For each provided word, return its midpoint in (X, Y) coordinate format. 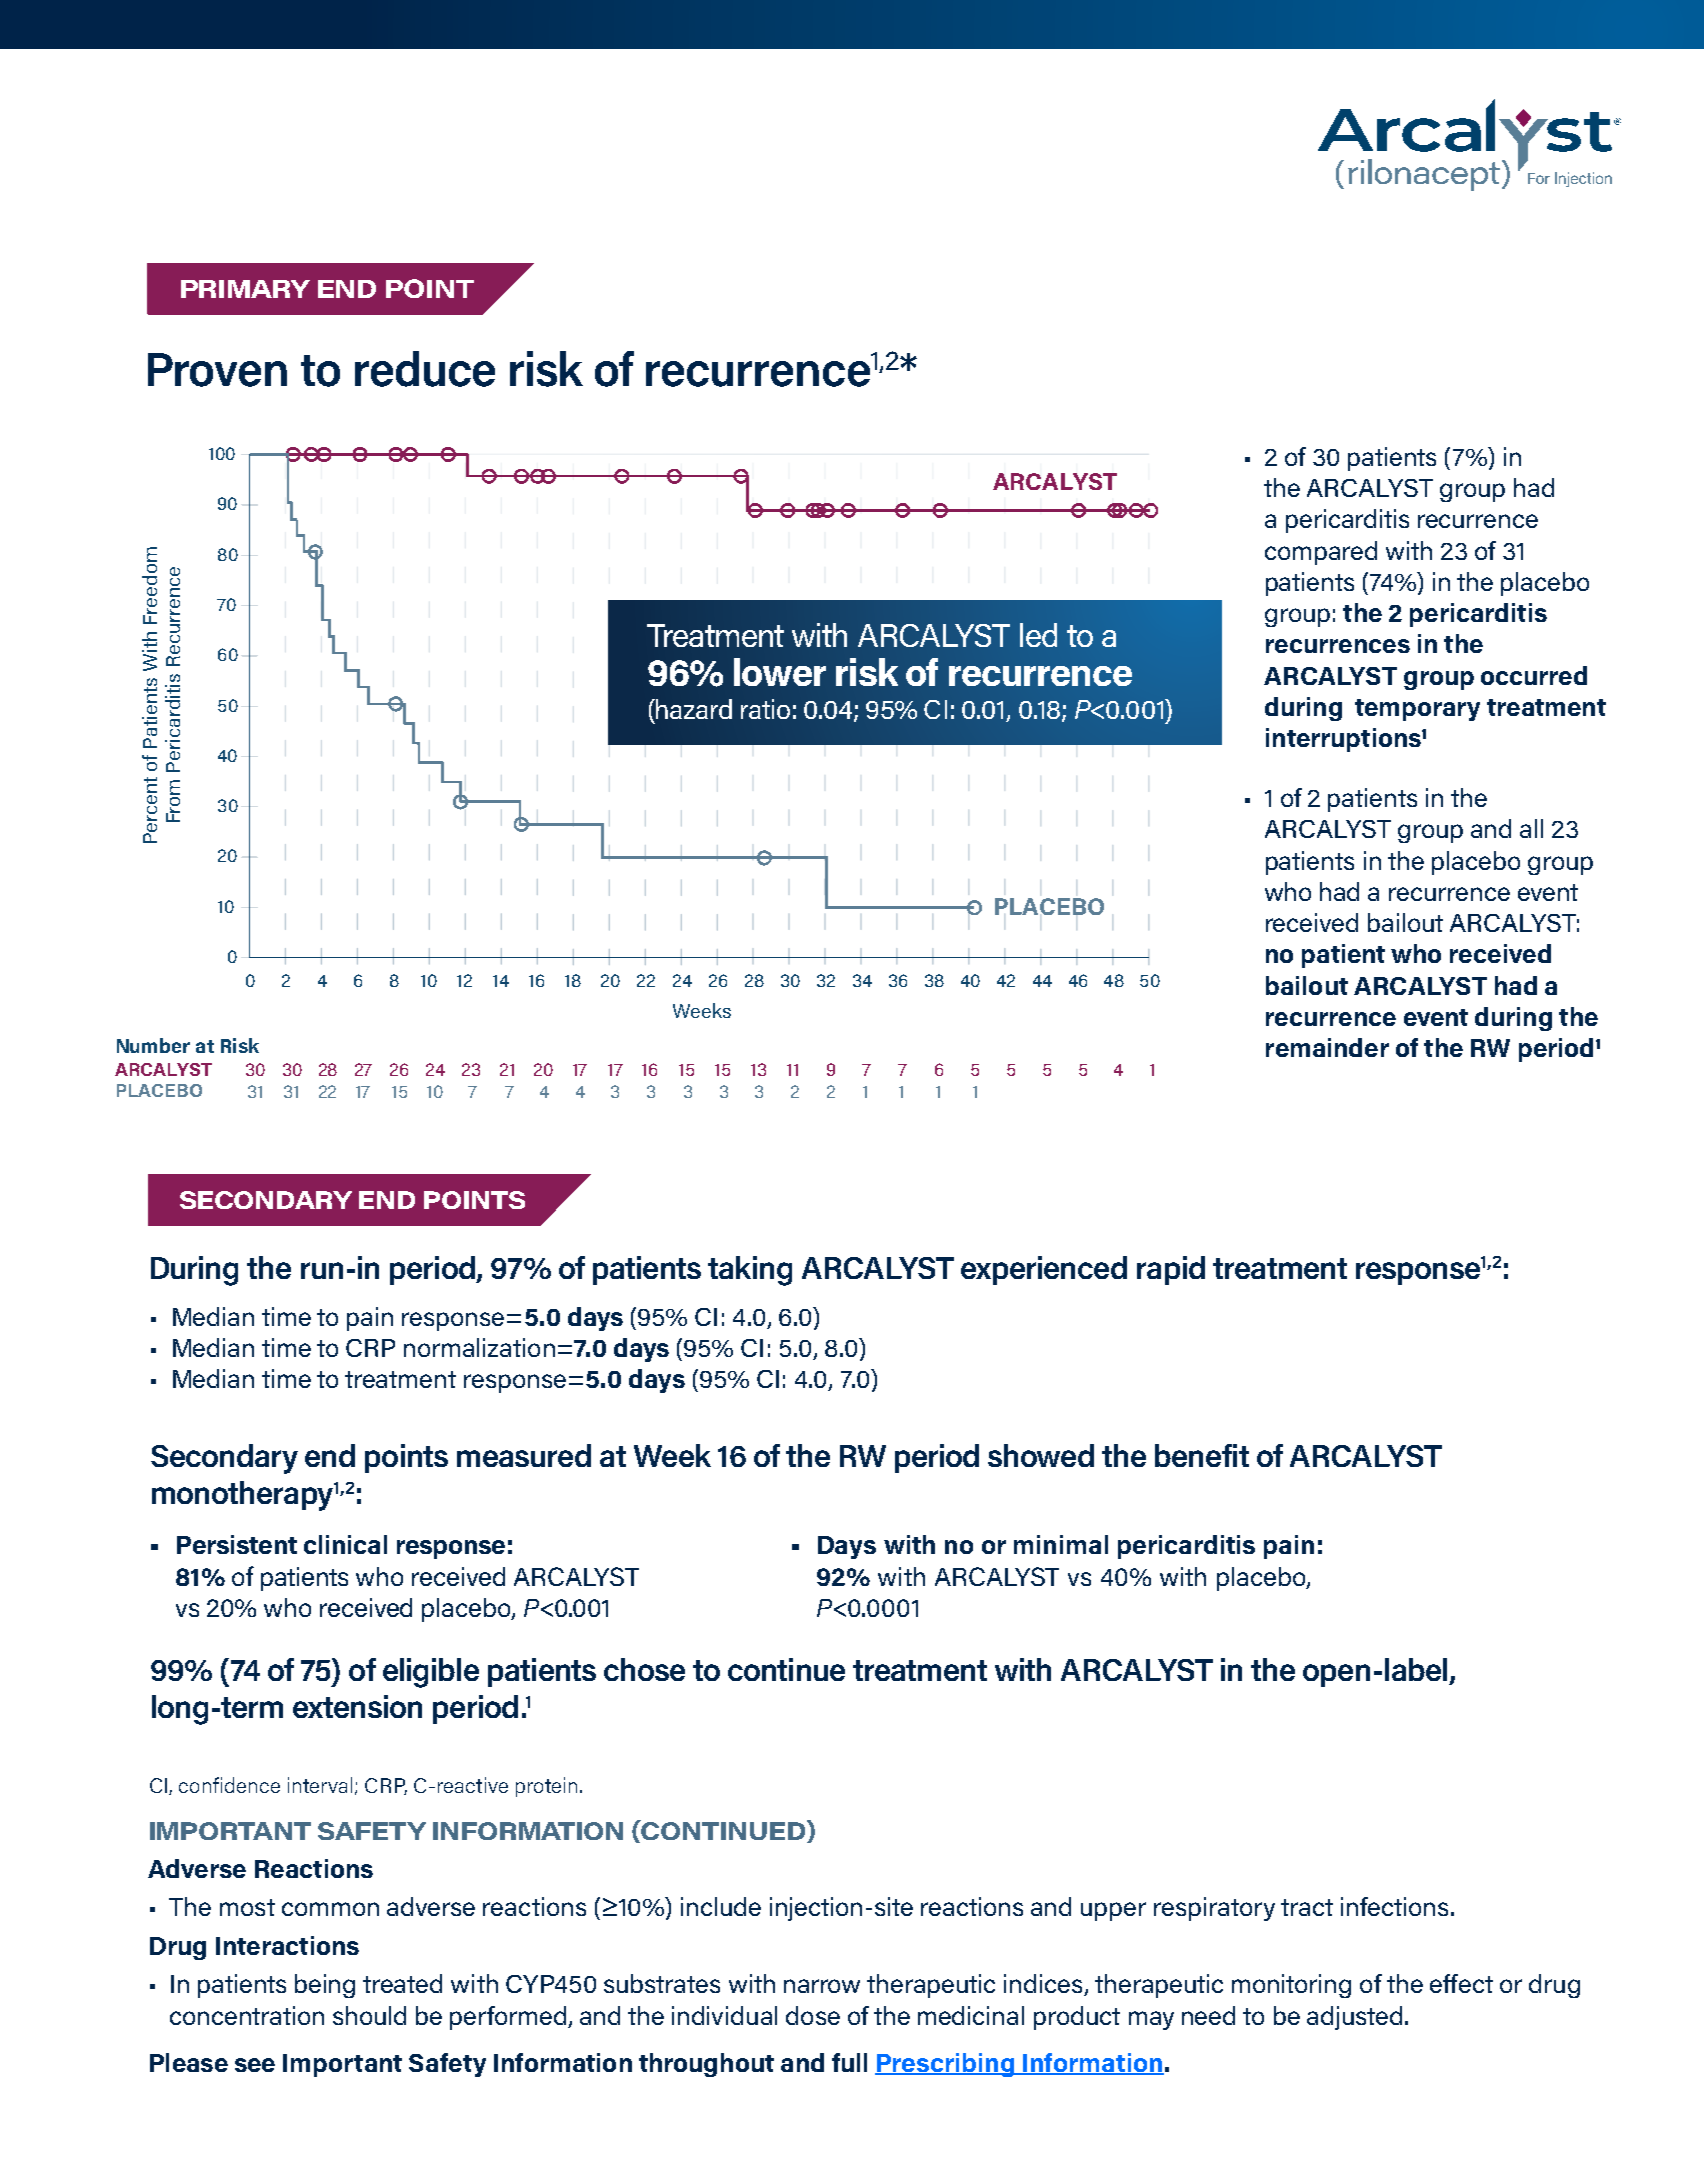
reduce (425, 369)
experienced (1044, 1270)
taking (750, 1271)
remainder (1327, 1047)
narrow (822, 1986)
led (1038, 635)
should (369, 2015)
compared (1321, 553)
